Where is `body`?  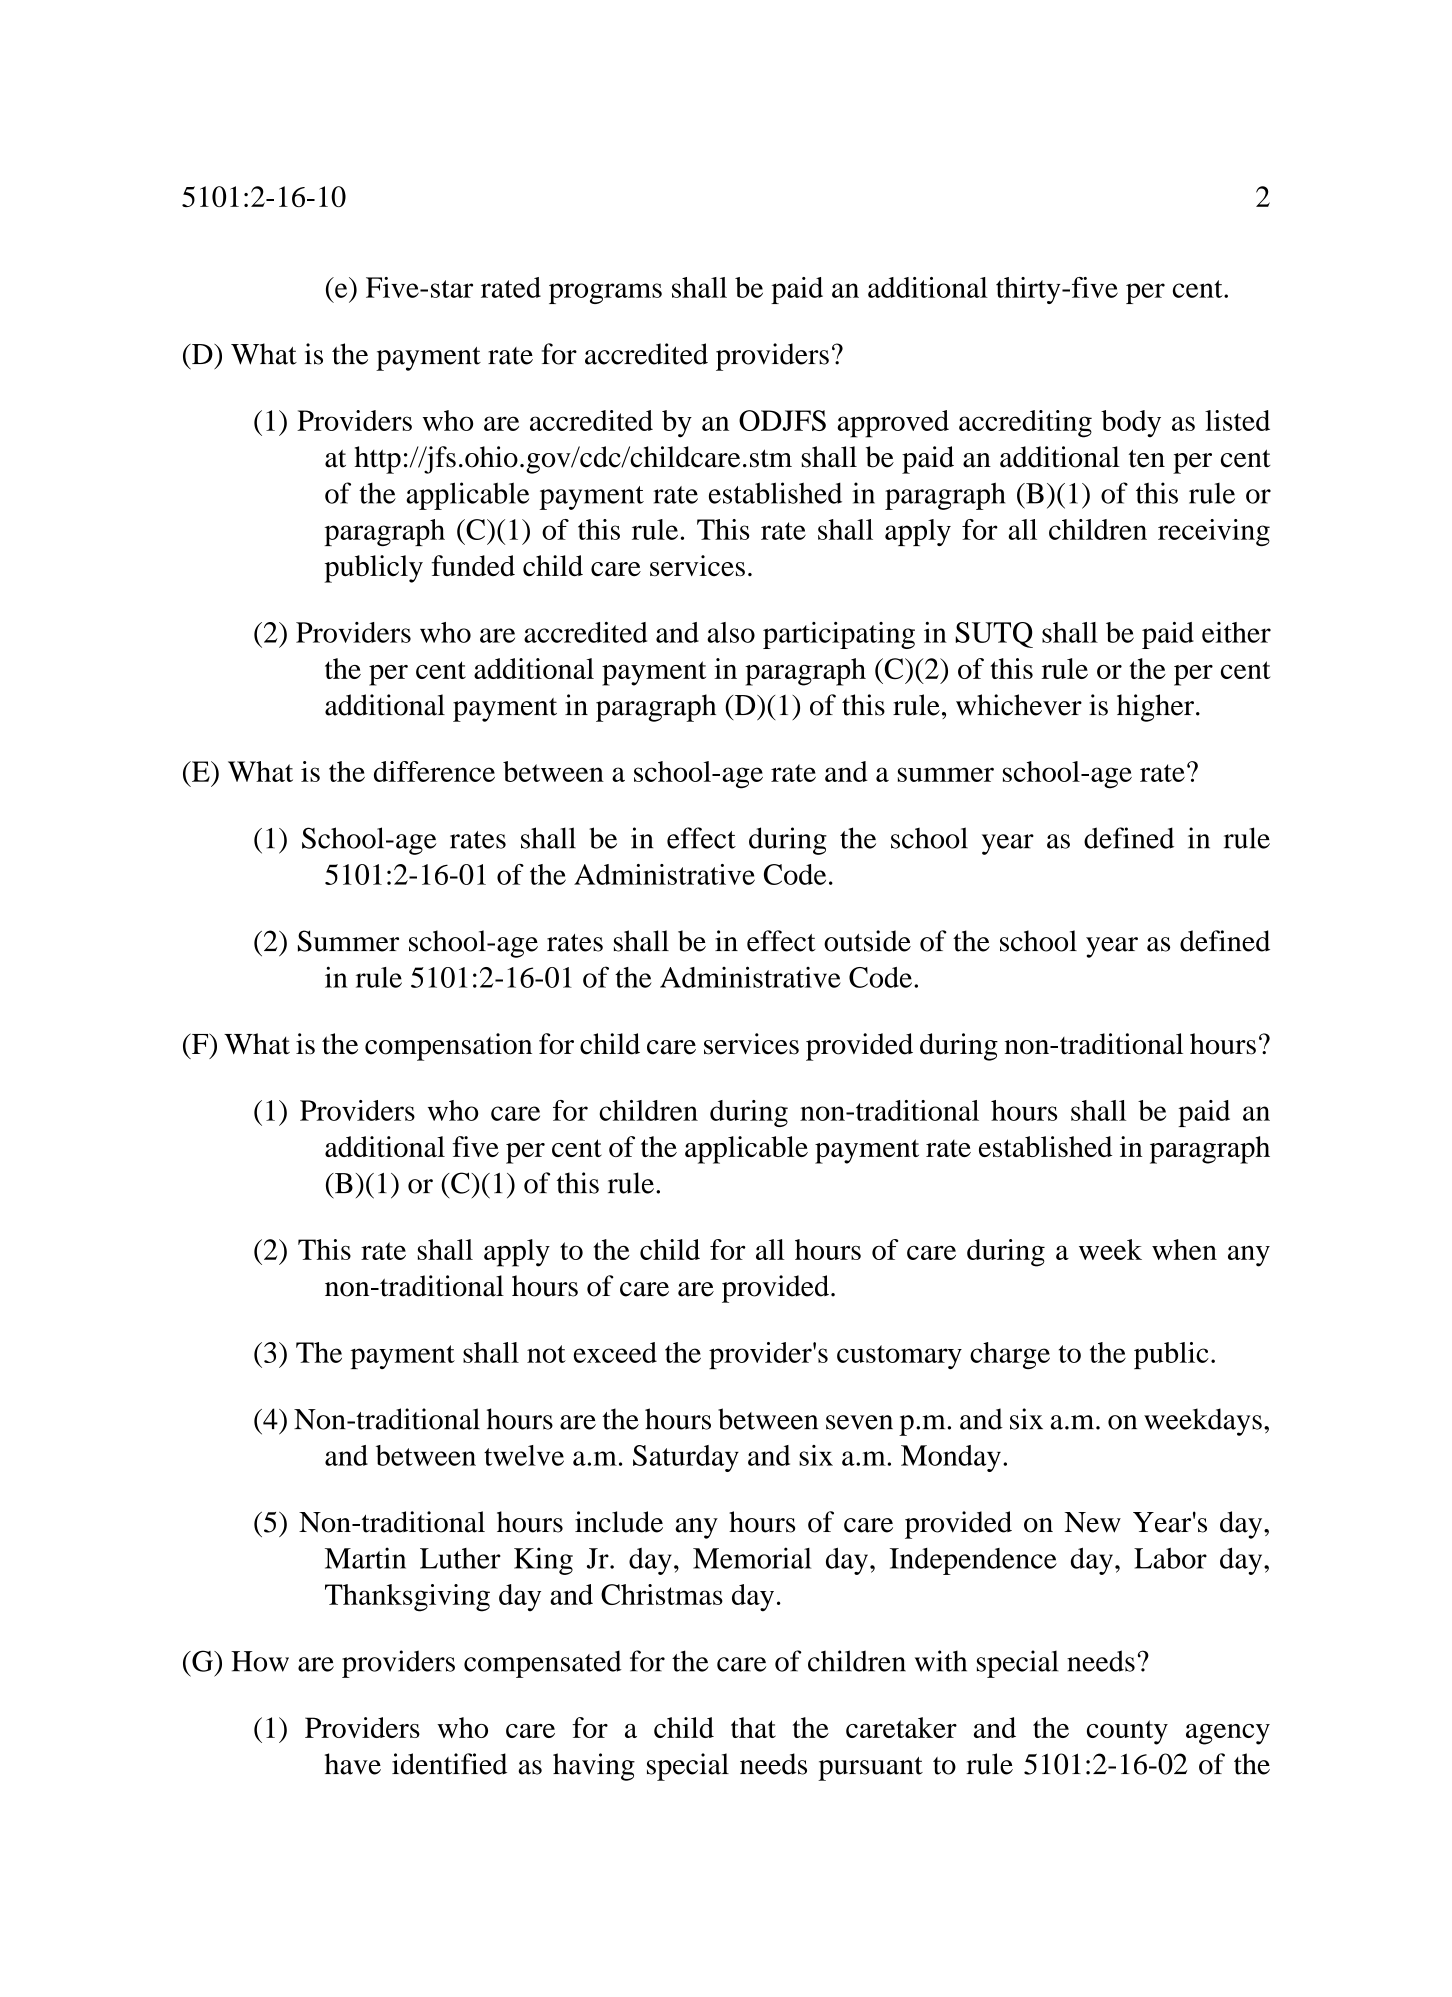 body is located at coordinates (1131, 424).
